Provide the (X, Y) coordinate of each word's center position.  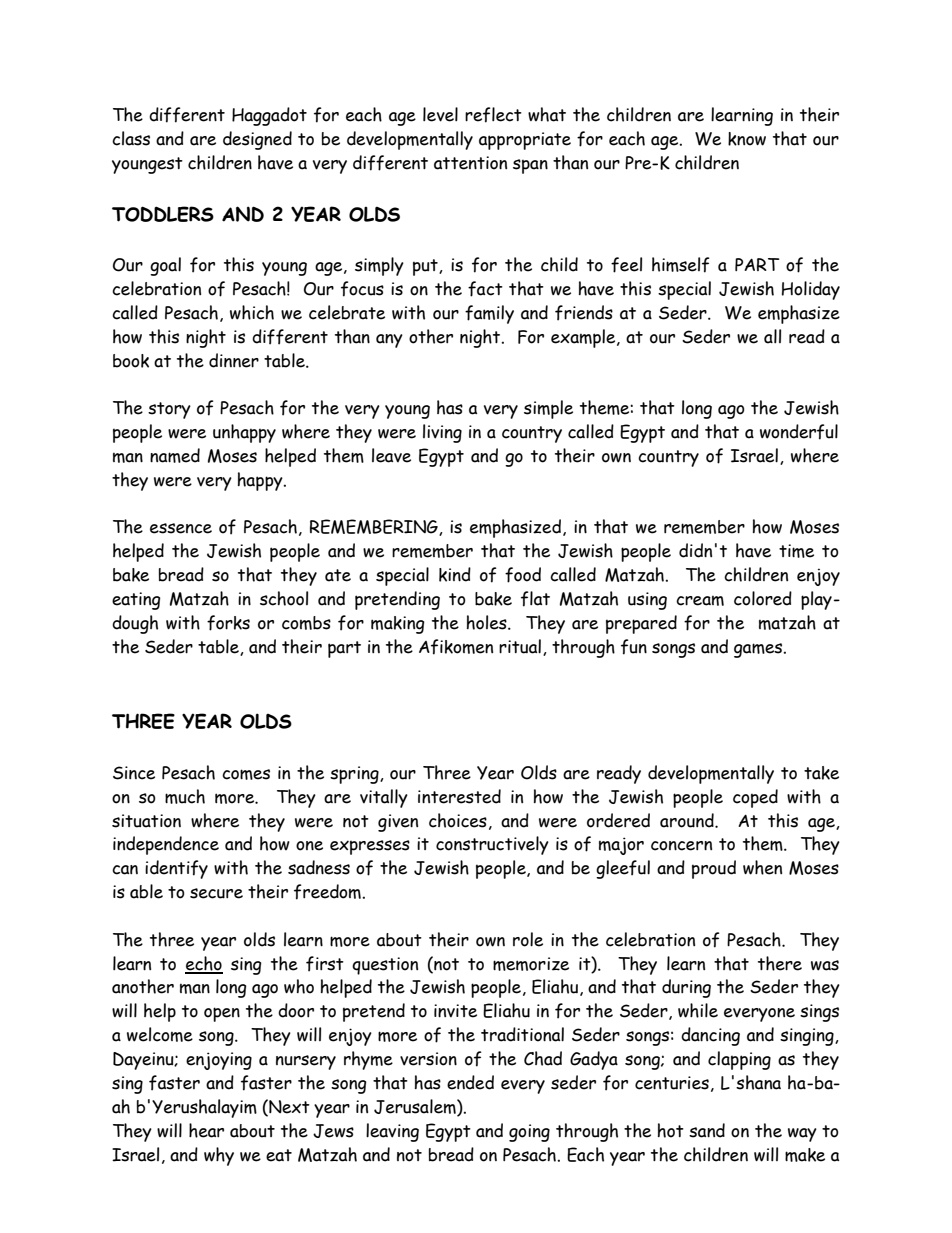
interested (459, 796)
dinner (234, 360)
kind (455, 574)
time (796, 551)
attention (470, 163)
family (489, 314)
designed (257, 140)
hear (206, 1130)
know (747, 139)
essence (181, 528)
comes (246, 774)
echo (204, 964)
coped (755, 798)
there (780, 963)
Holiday (811, 290)
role (528, 939)
